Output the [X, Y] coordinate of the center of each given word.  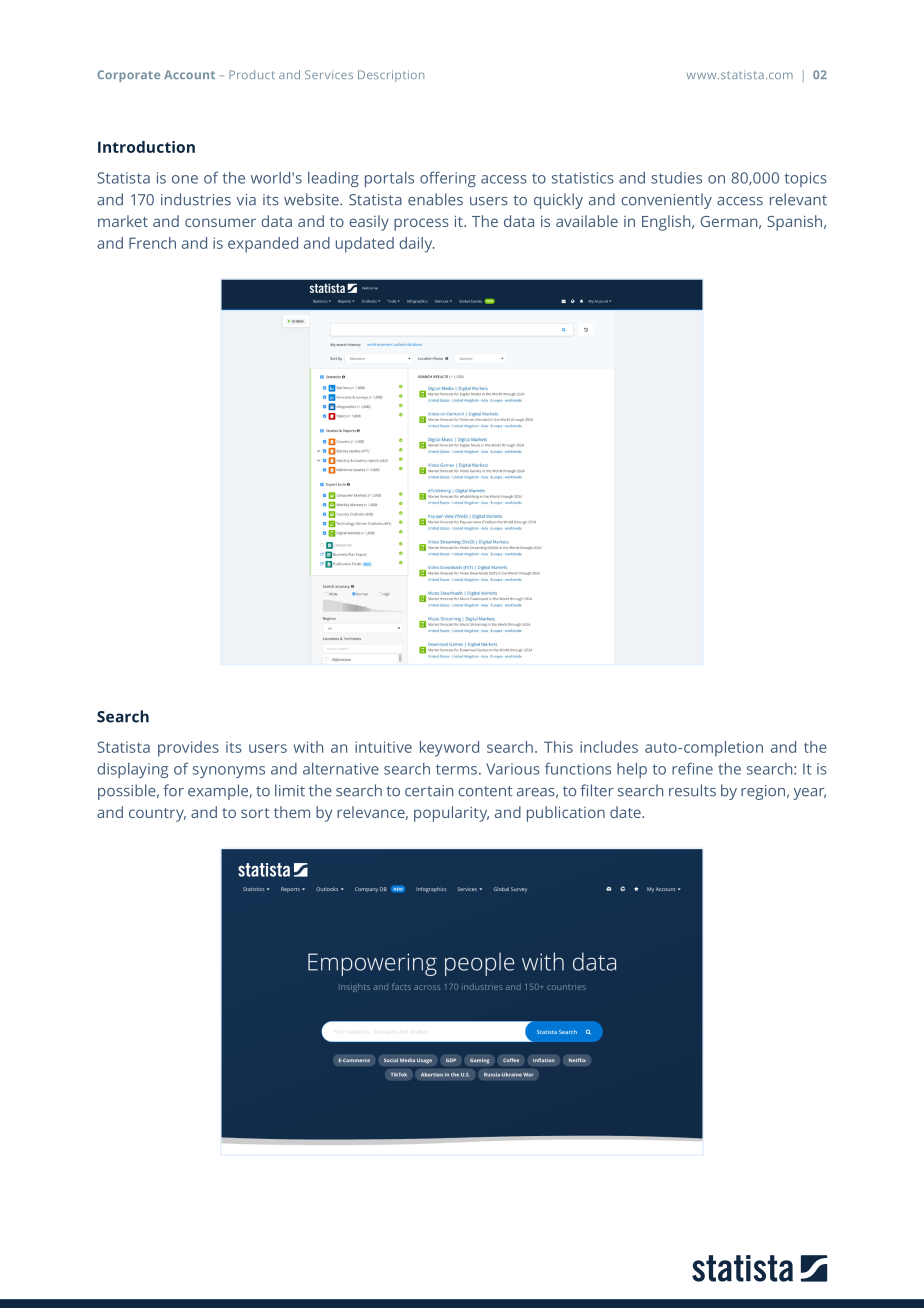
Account [189, 74]
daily [417, 245]
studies [676, 178]
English [667, 223]
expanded [263, 245]
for [173, 790]
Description [391, 76]
